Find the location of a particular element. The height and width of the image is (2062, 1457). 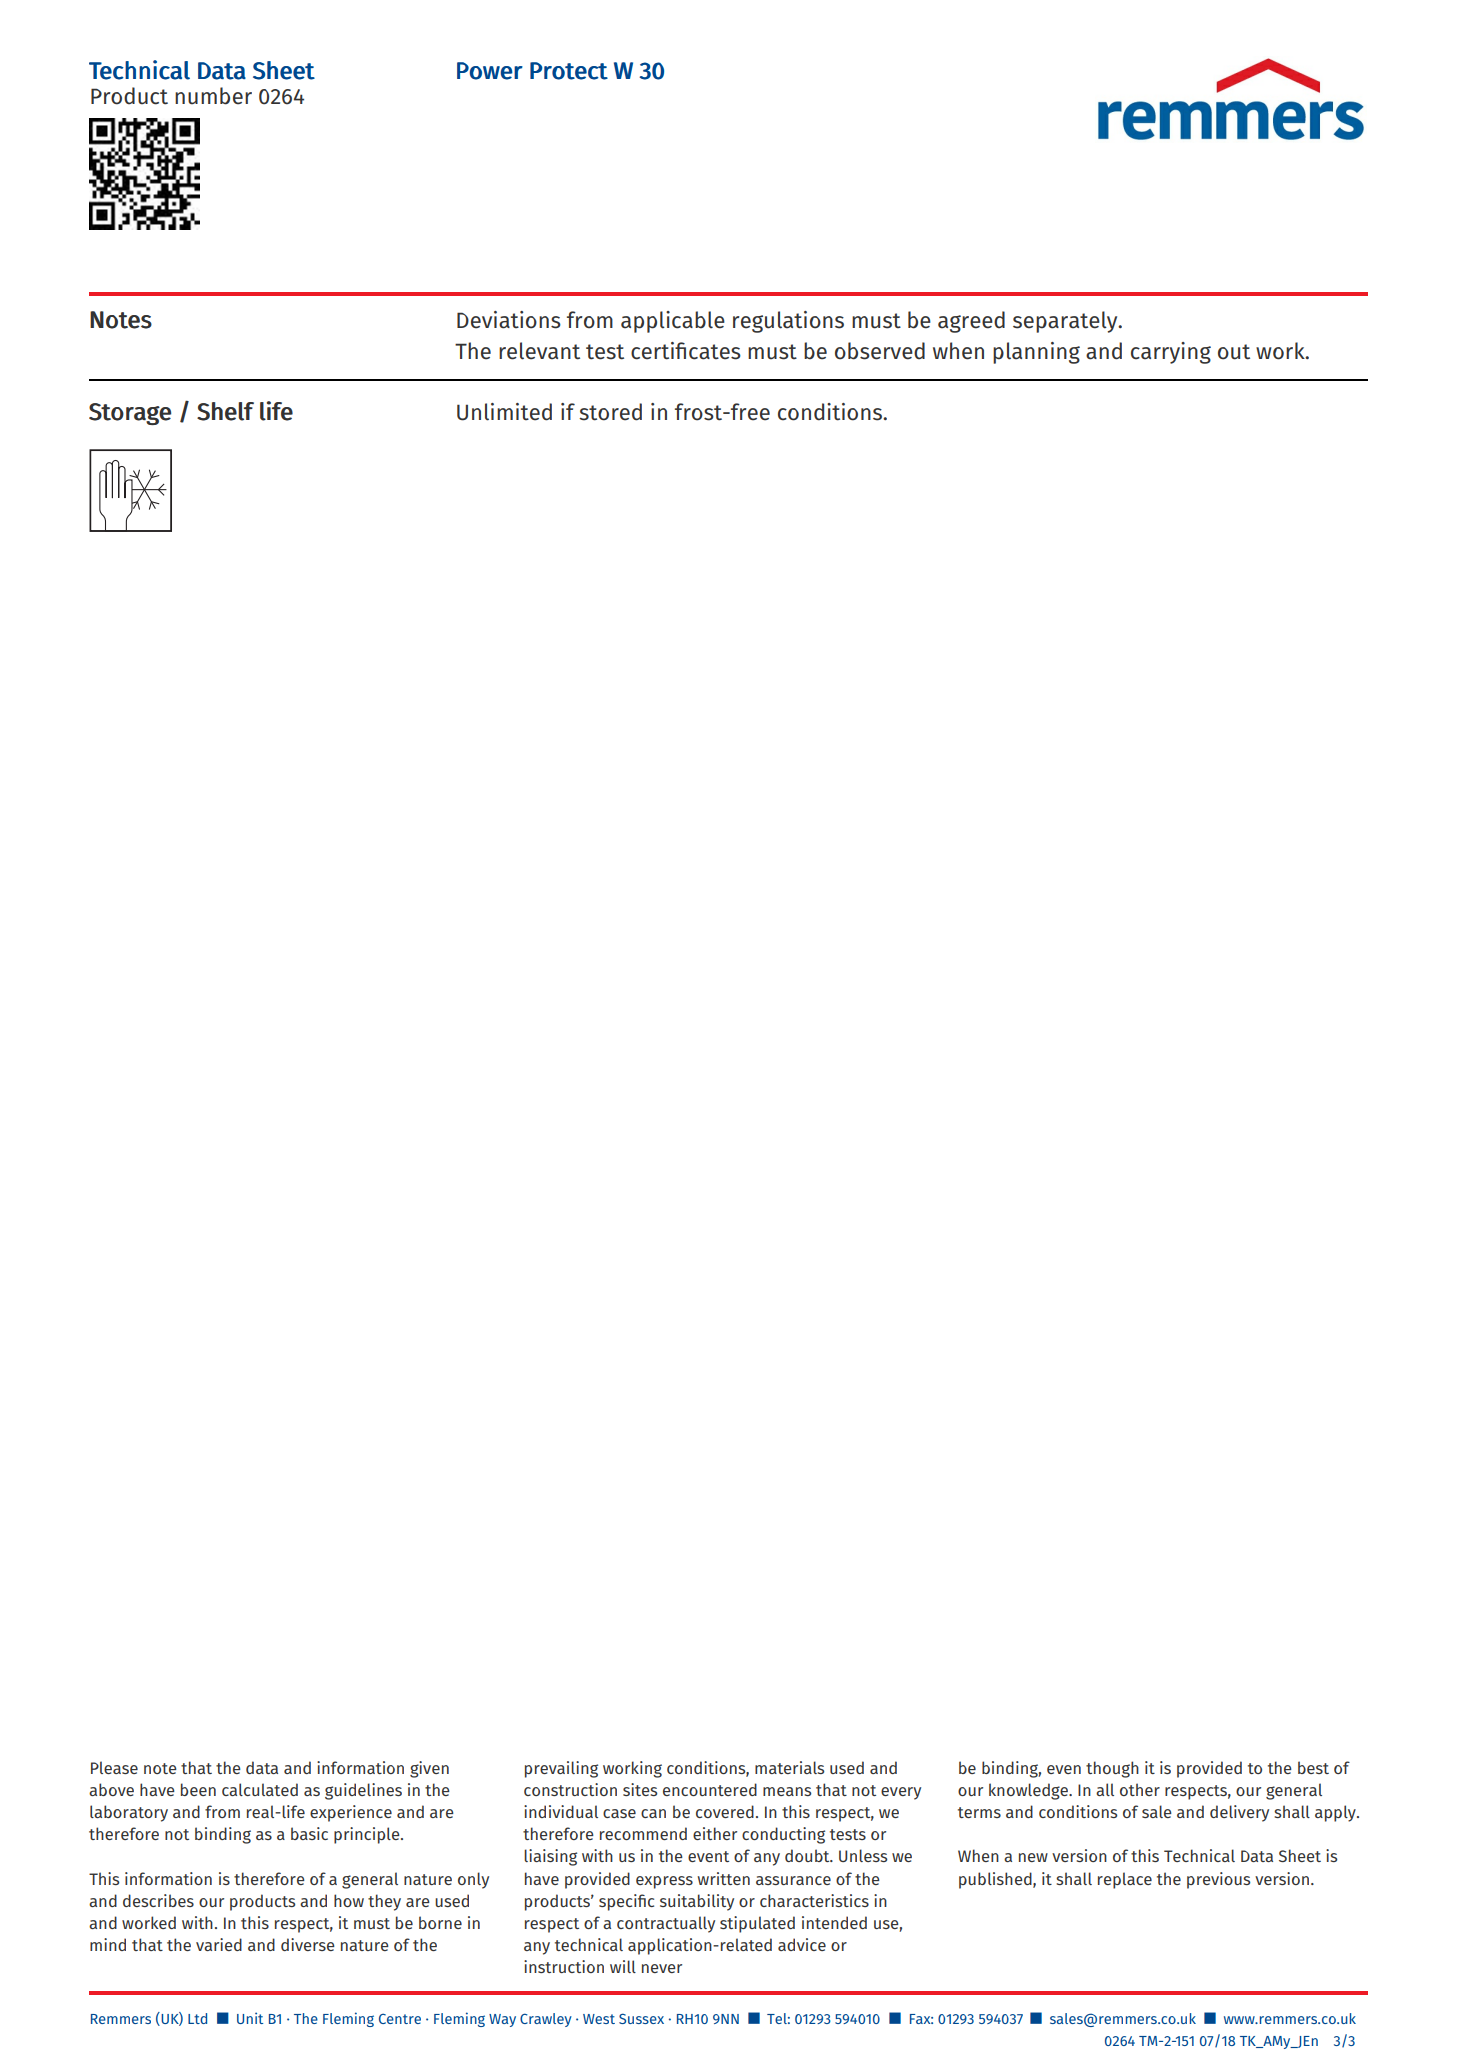

varied is located at coordinates (219, 1944).
